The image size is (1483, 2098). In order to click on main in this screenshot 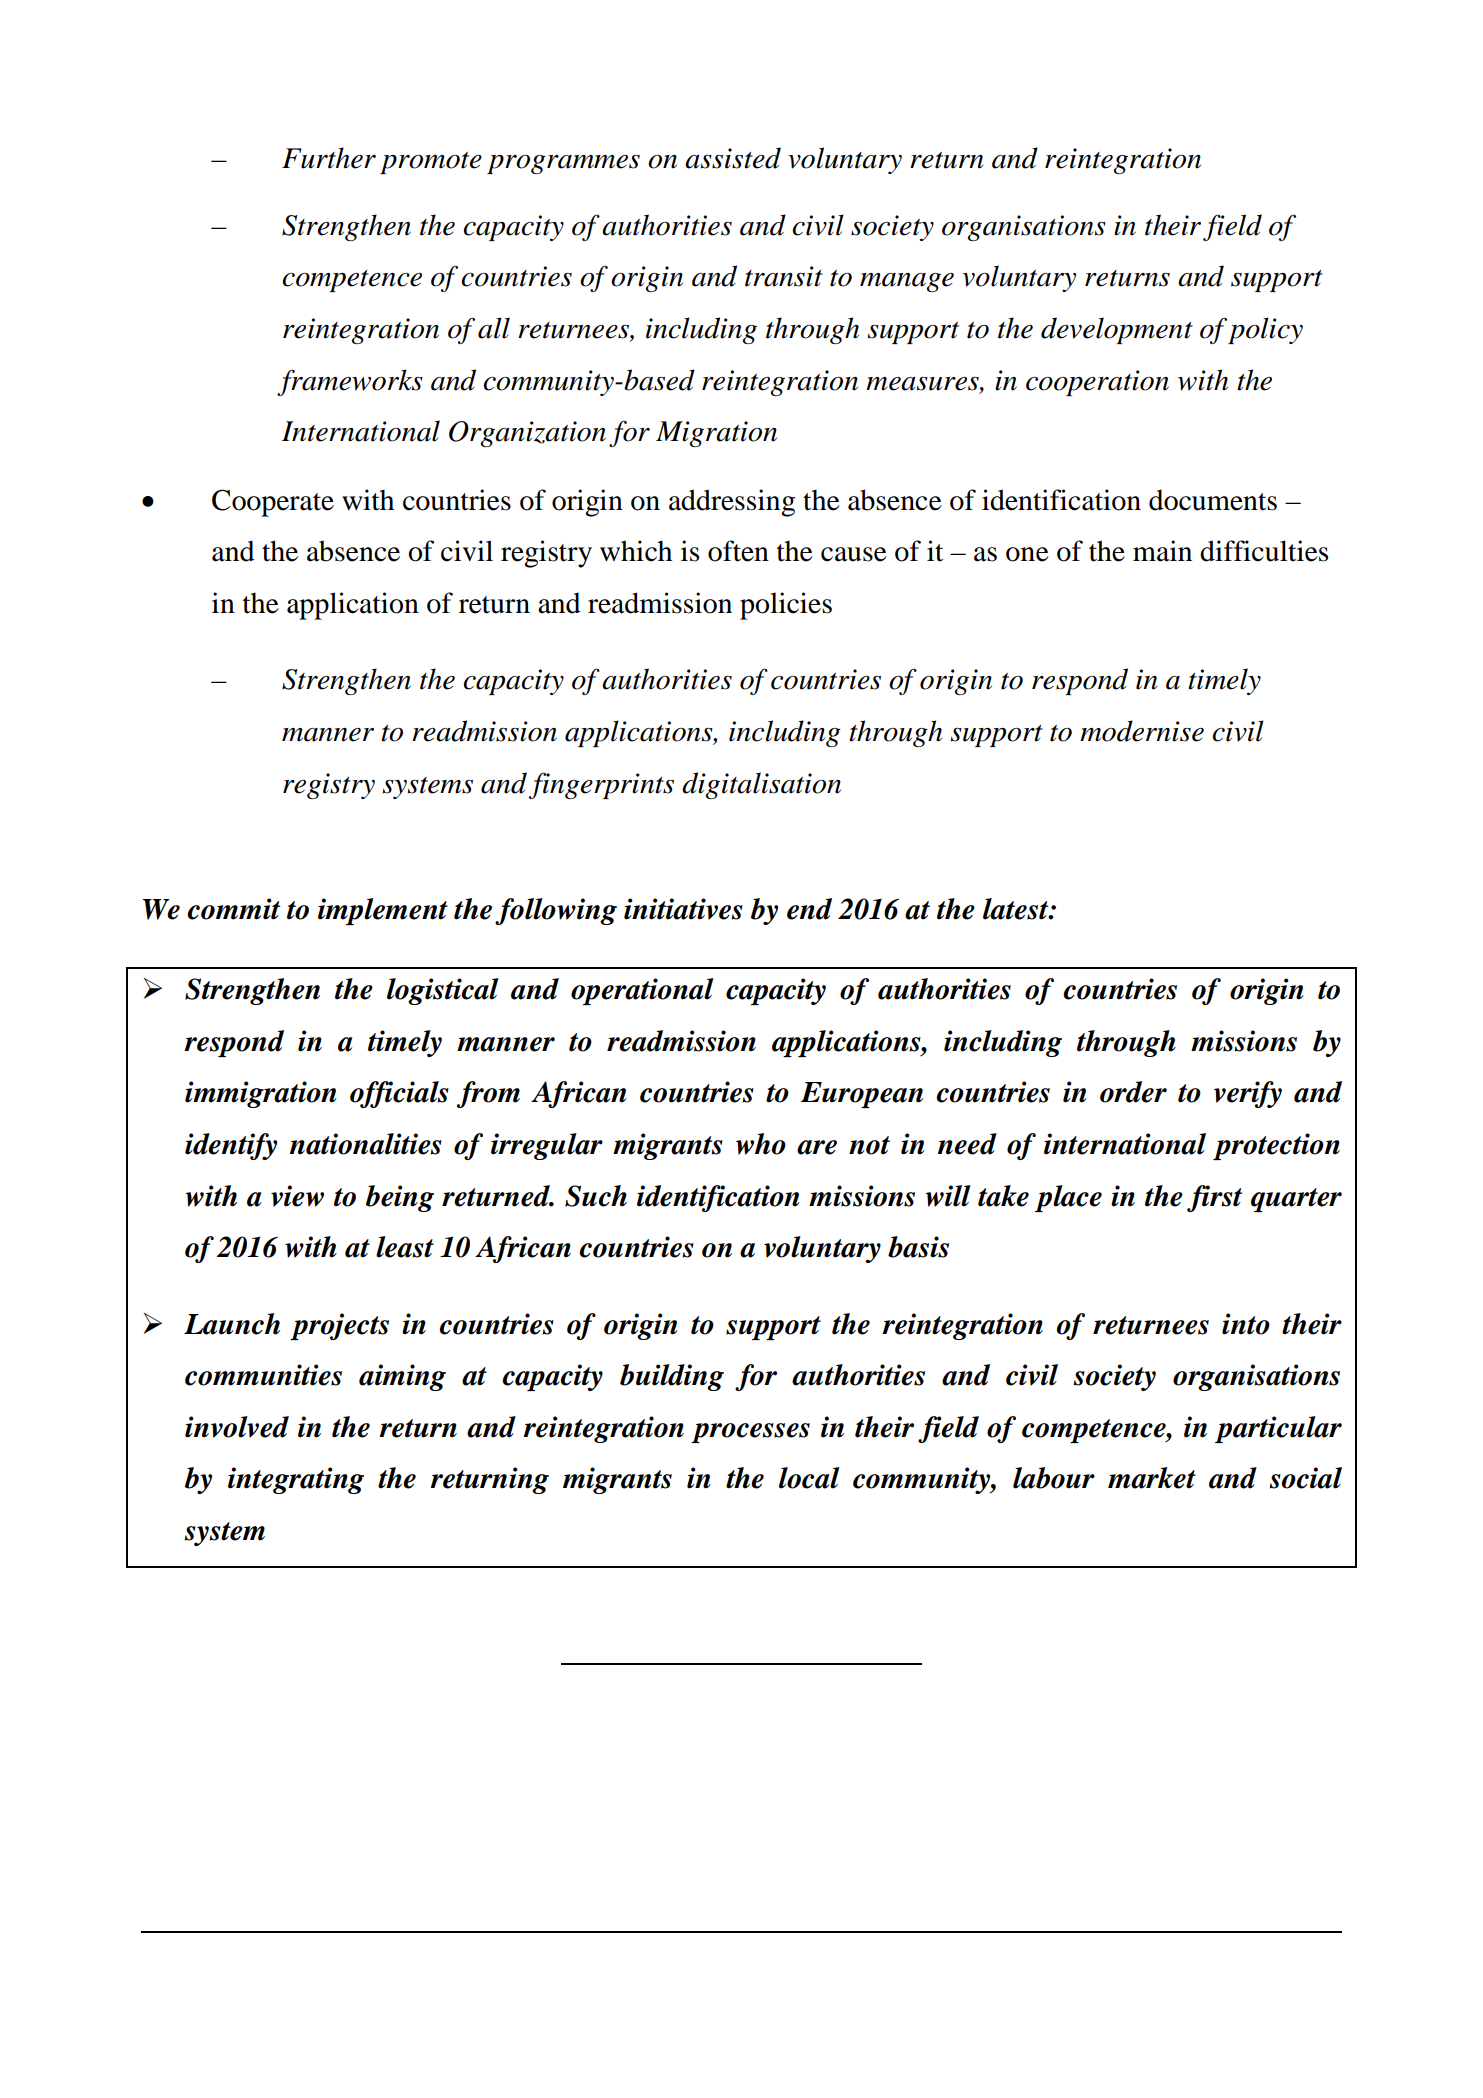, I will do `click(1162, 551)`.
